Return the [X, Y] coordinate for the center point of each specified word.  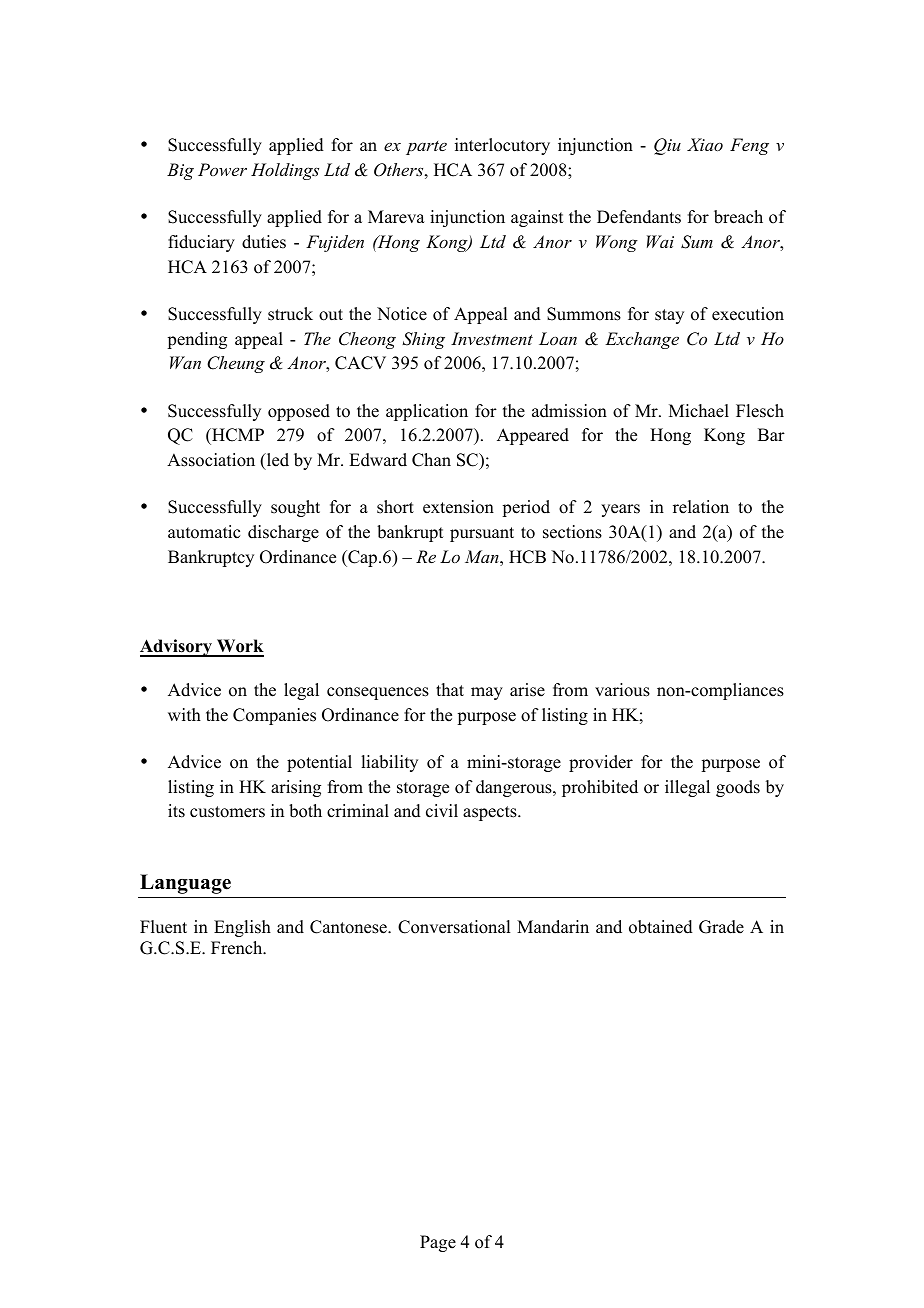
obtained [661, 927]
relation [701, 507]
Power [222, 169]
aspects [491, 813]
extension [458, 507]
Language [185, 884]
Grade [721, 927]
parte [426, 148]
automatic [204, 532]
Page [438, 1243]
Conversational [454, 927]
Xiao [705, 144]
